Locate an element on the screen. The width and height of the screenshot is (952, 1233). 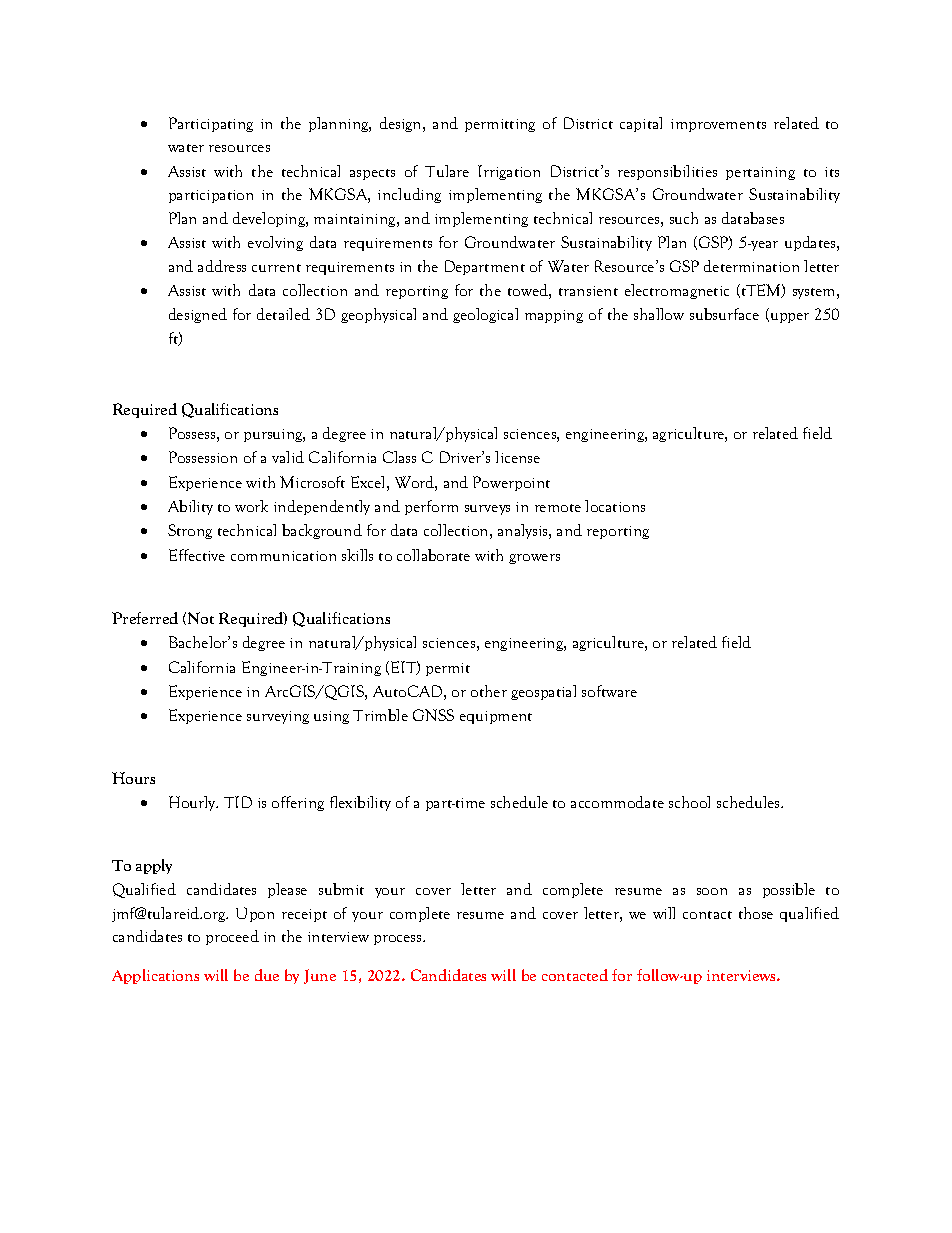
aspects is located at coordinates (372, 174).
